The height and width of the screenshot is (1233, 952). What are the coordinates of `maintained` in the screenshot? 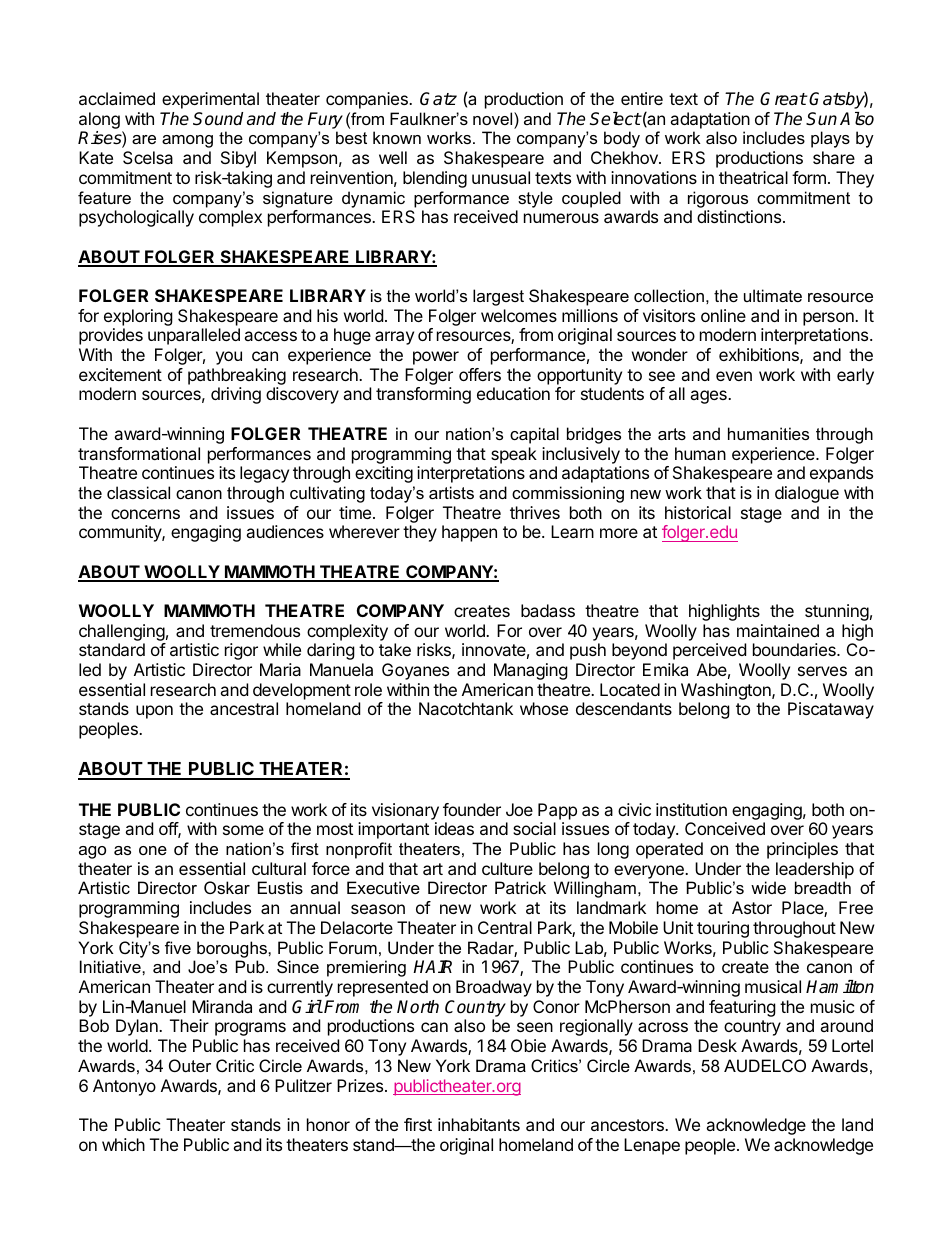 It's located at (778, 630).
